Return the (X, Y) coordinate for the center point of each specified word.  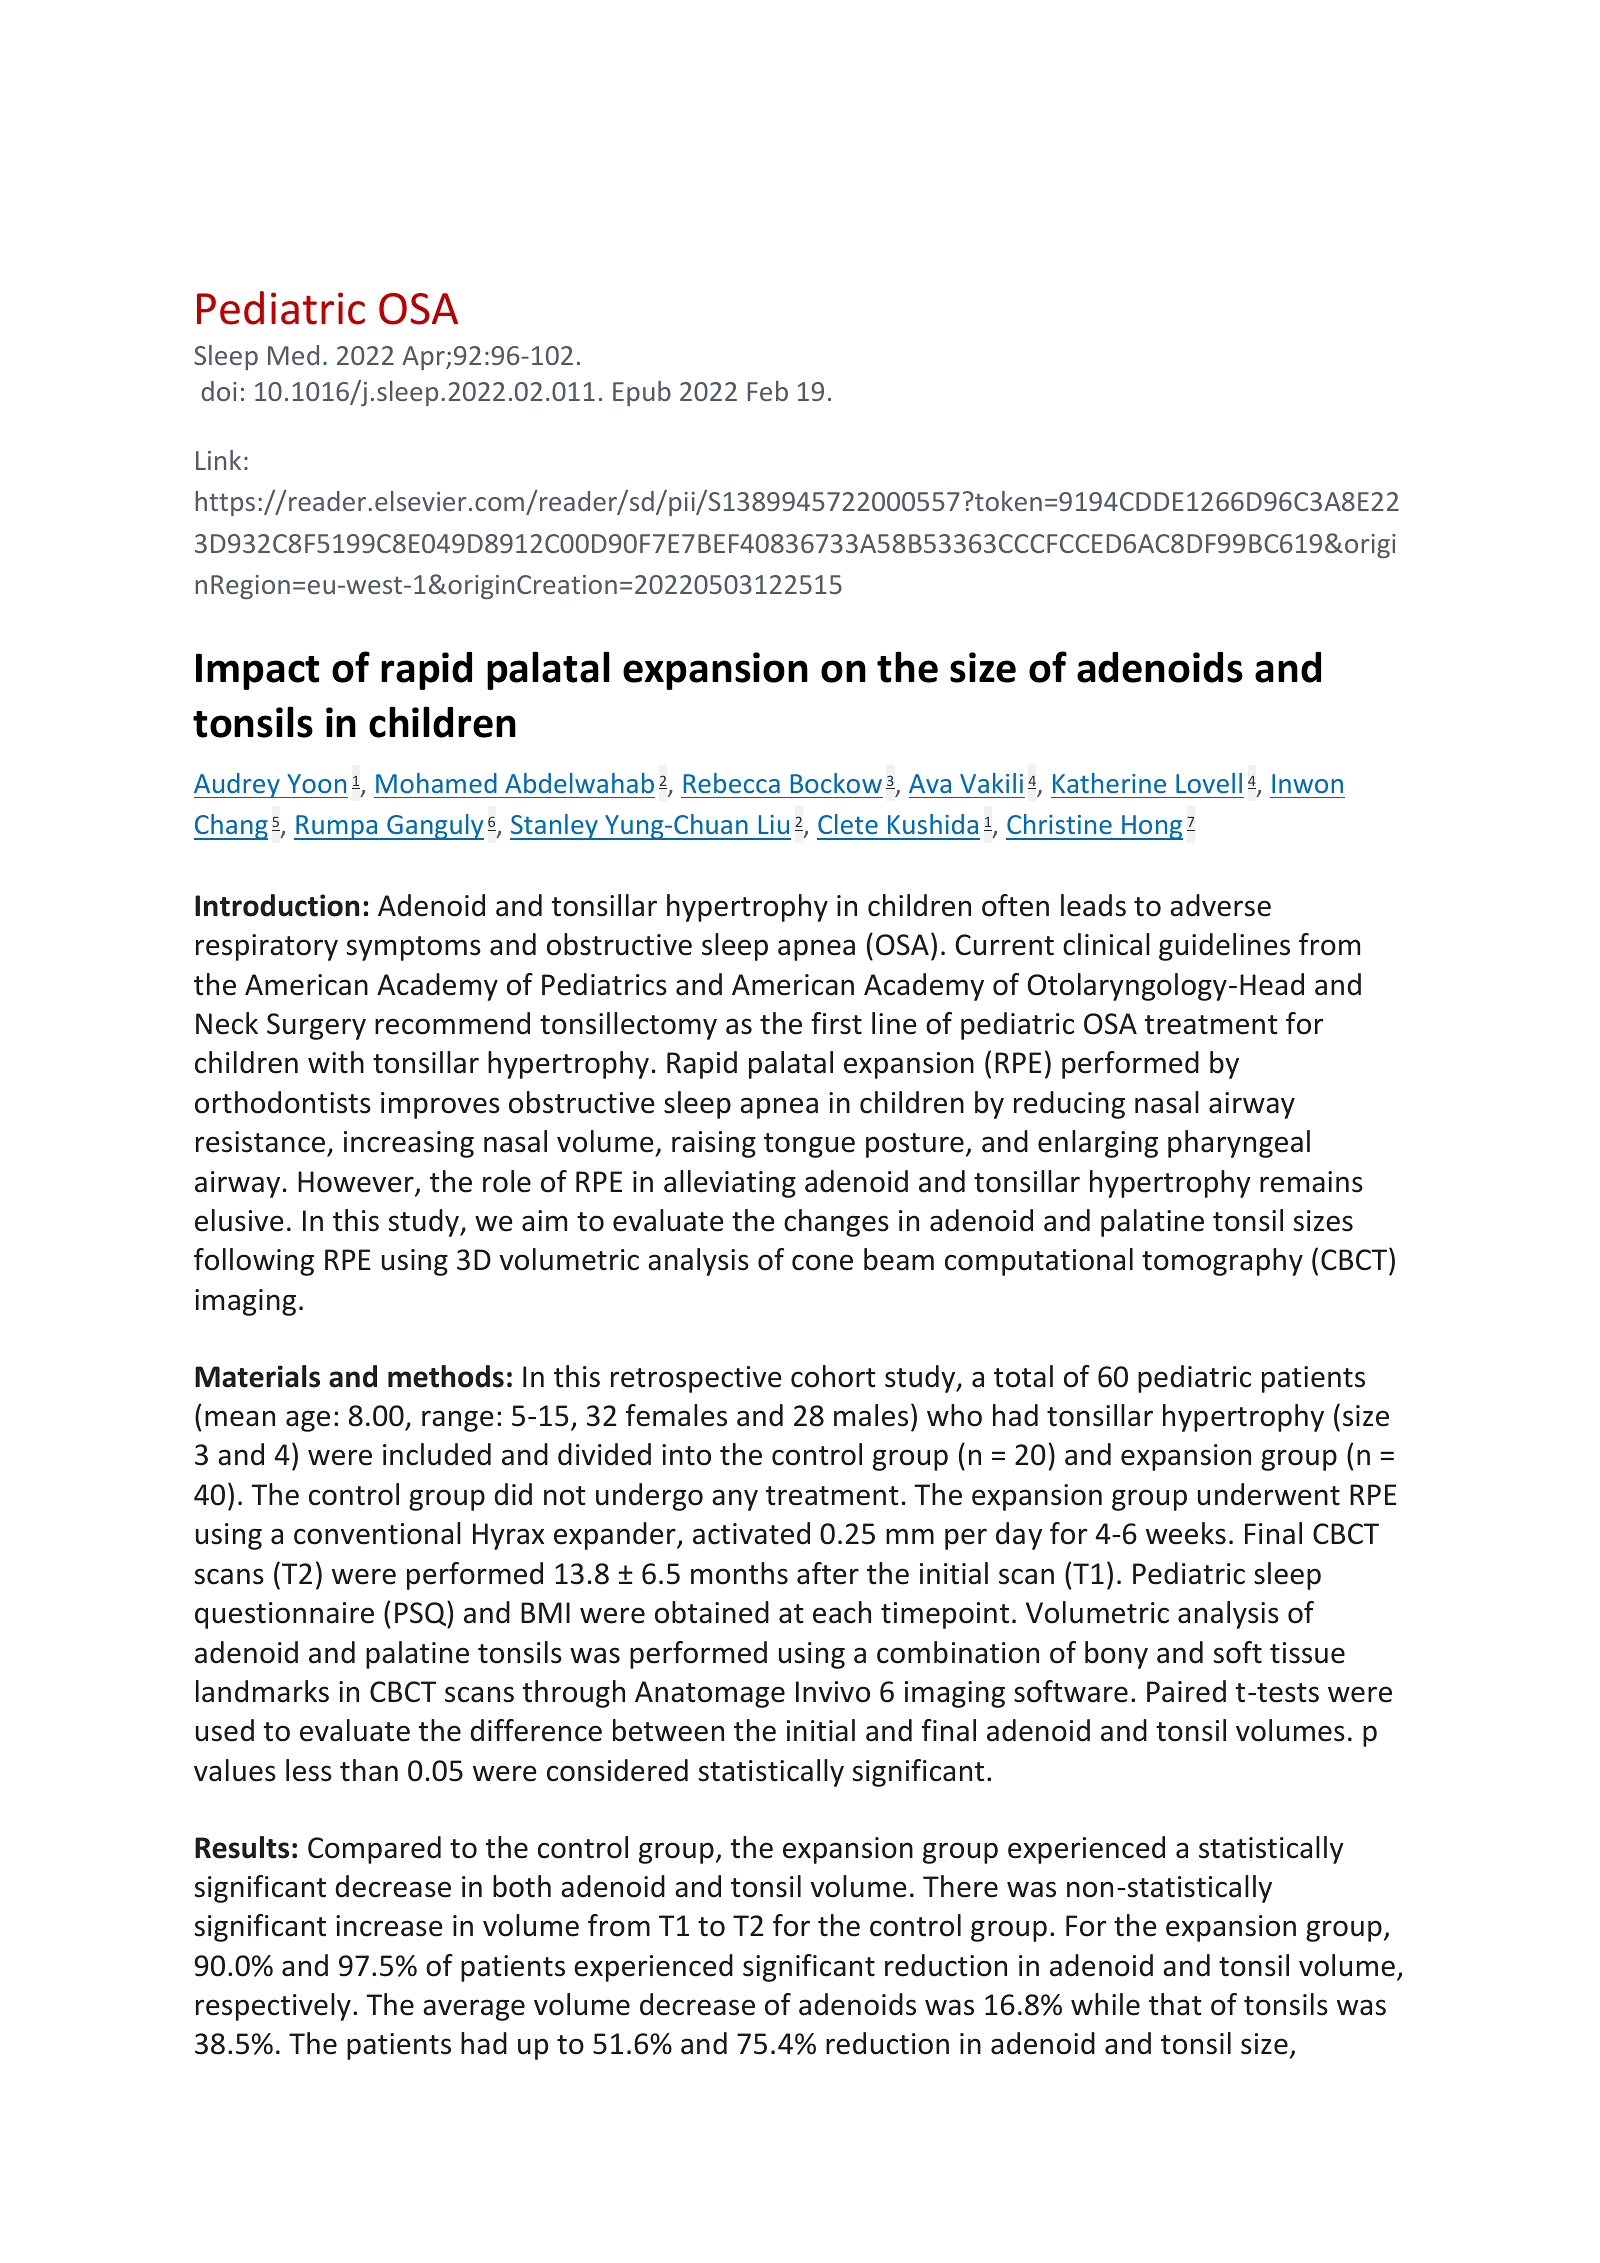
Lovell (1209, 783)
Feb (768, 391)
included (437, 1454)
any (735, 1500)
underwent (1269, 1494)
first (836, 1023)
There (960, 1886)
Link (218, 460)
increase (389, 1926)
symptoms (414, 948)
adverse (1220, 905)
